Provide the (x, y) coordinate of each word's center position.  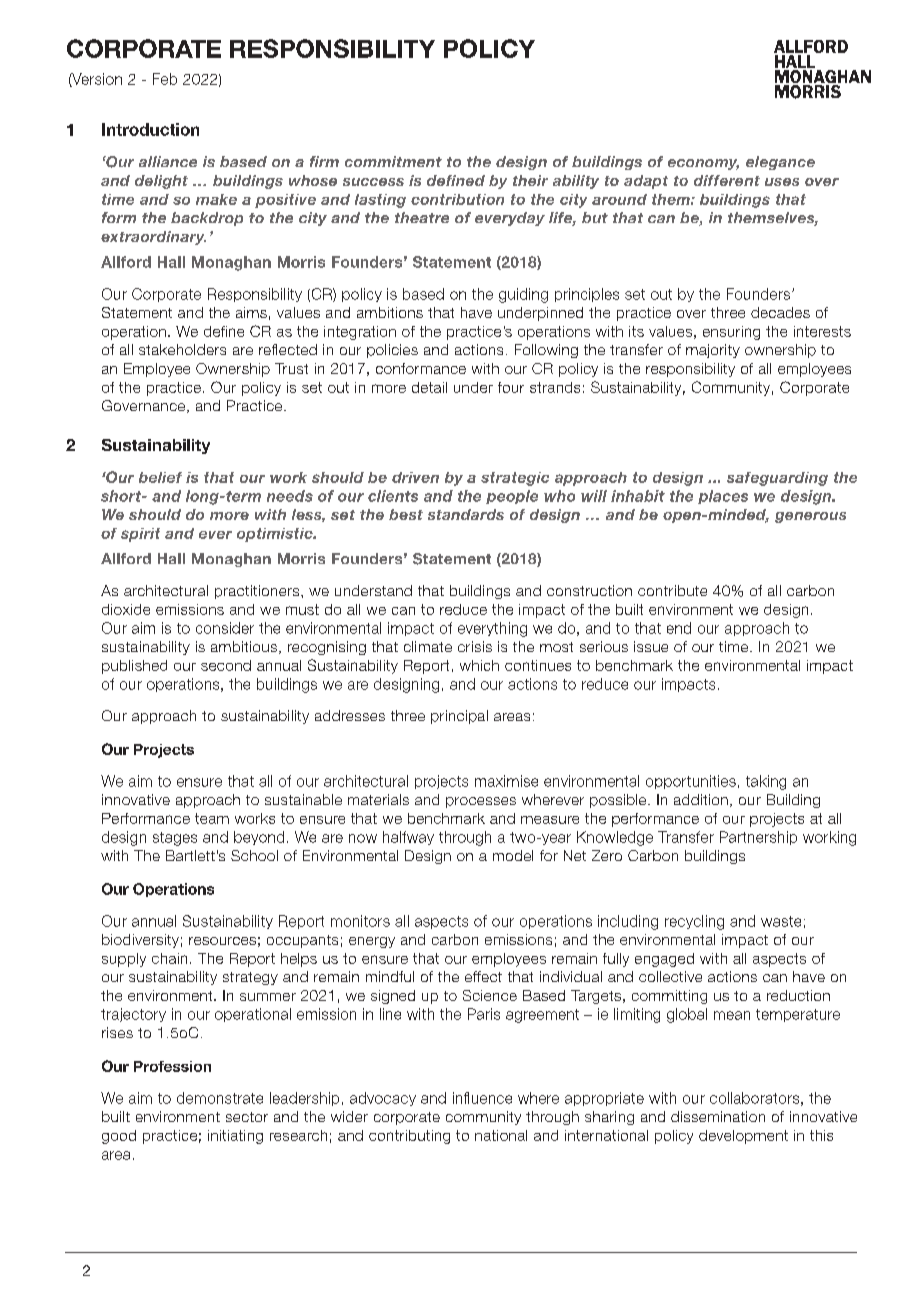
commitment (393, 161)
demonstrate (220, 1098)
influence (482, 1098)
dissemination (718, 1116)
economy (703, 164)
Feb (165, 79)
